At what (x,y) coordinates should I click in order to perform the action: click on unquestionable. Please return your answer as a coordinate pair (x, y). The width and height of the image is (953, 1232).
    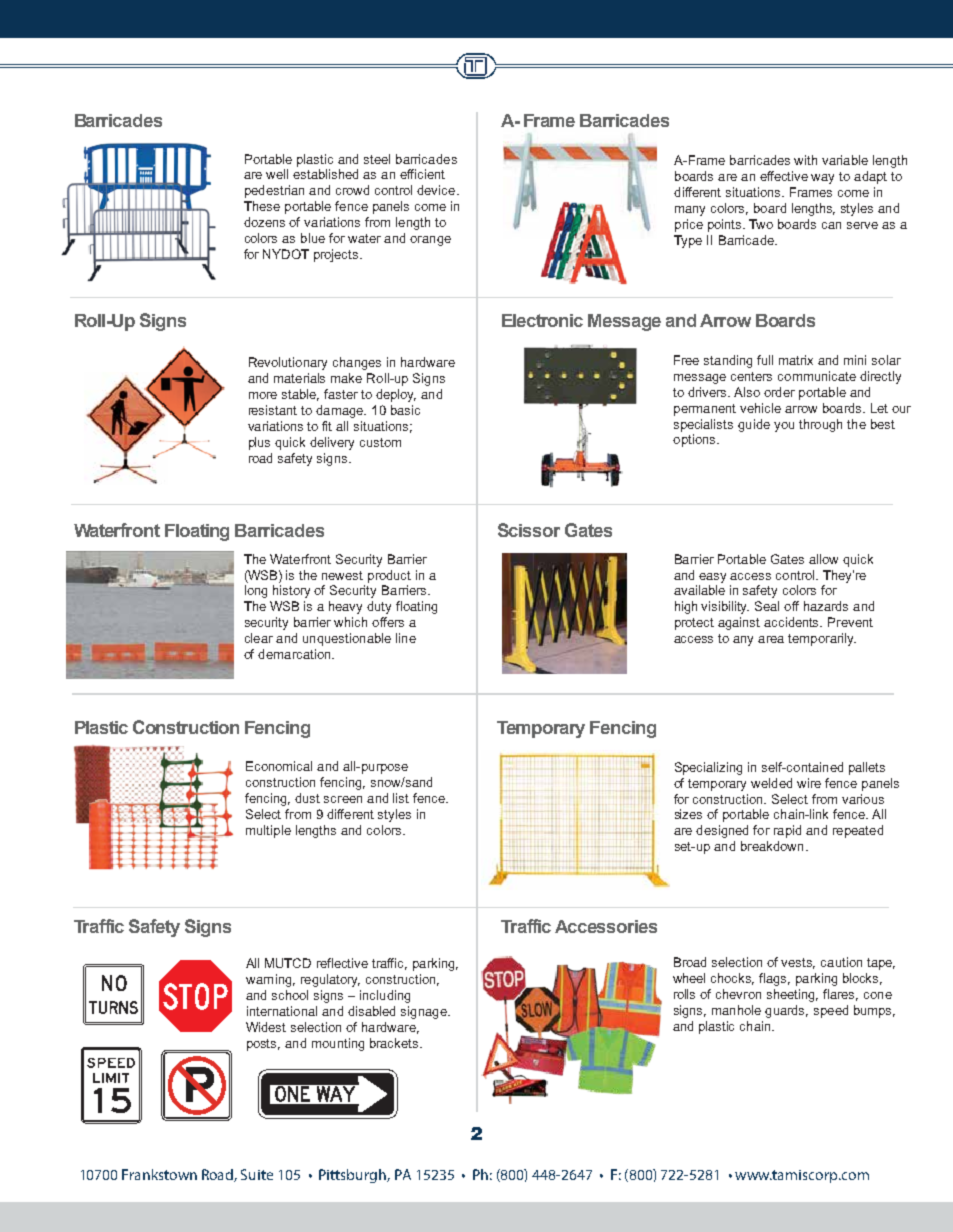
    Looking at the image, I should click on (347, 639).
